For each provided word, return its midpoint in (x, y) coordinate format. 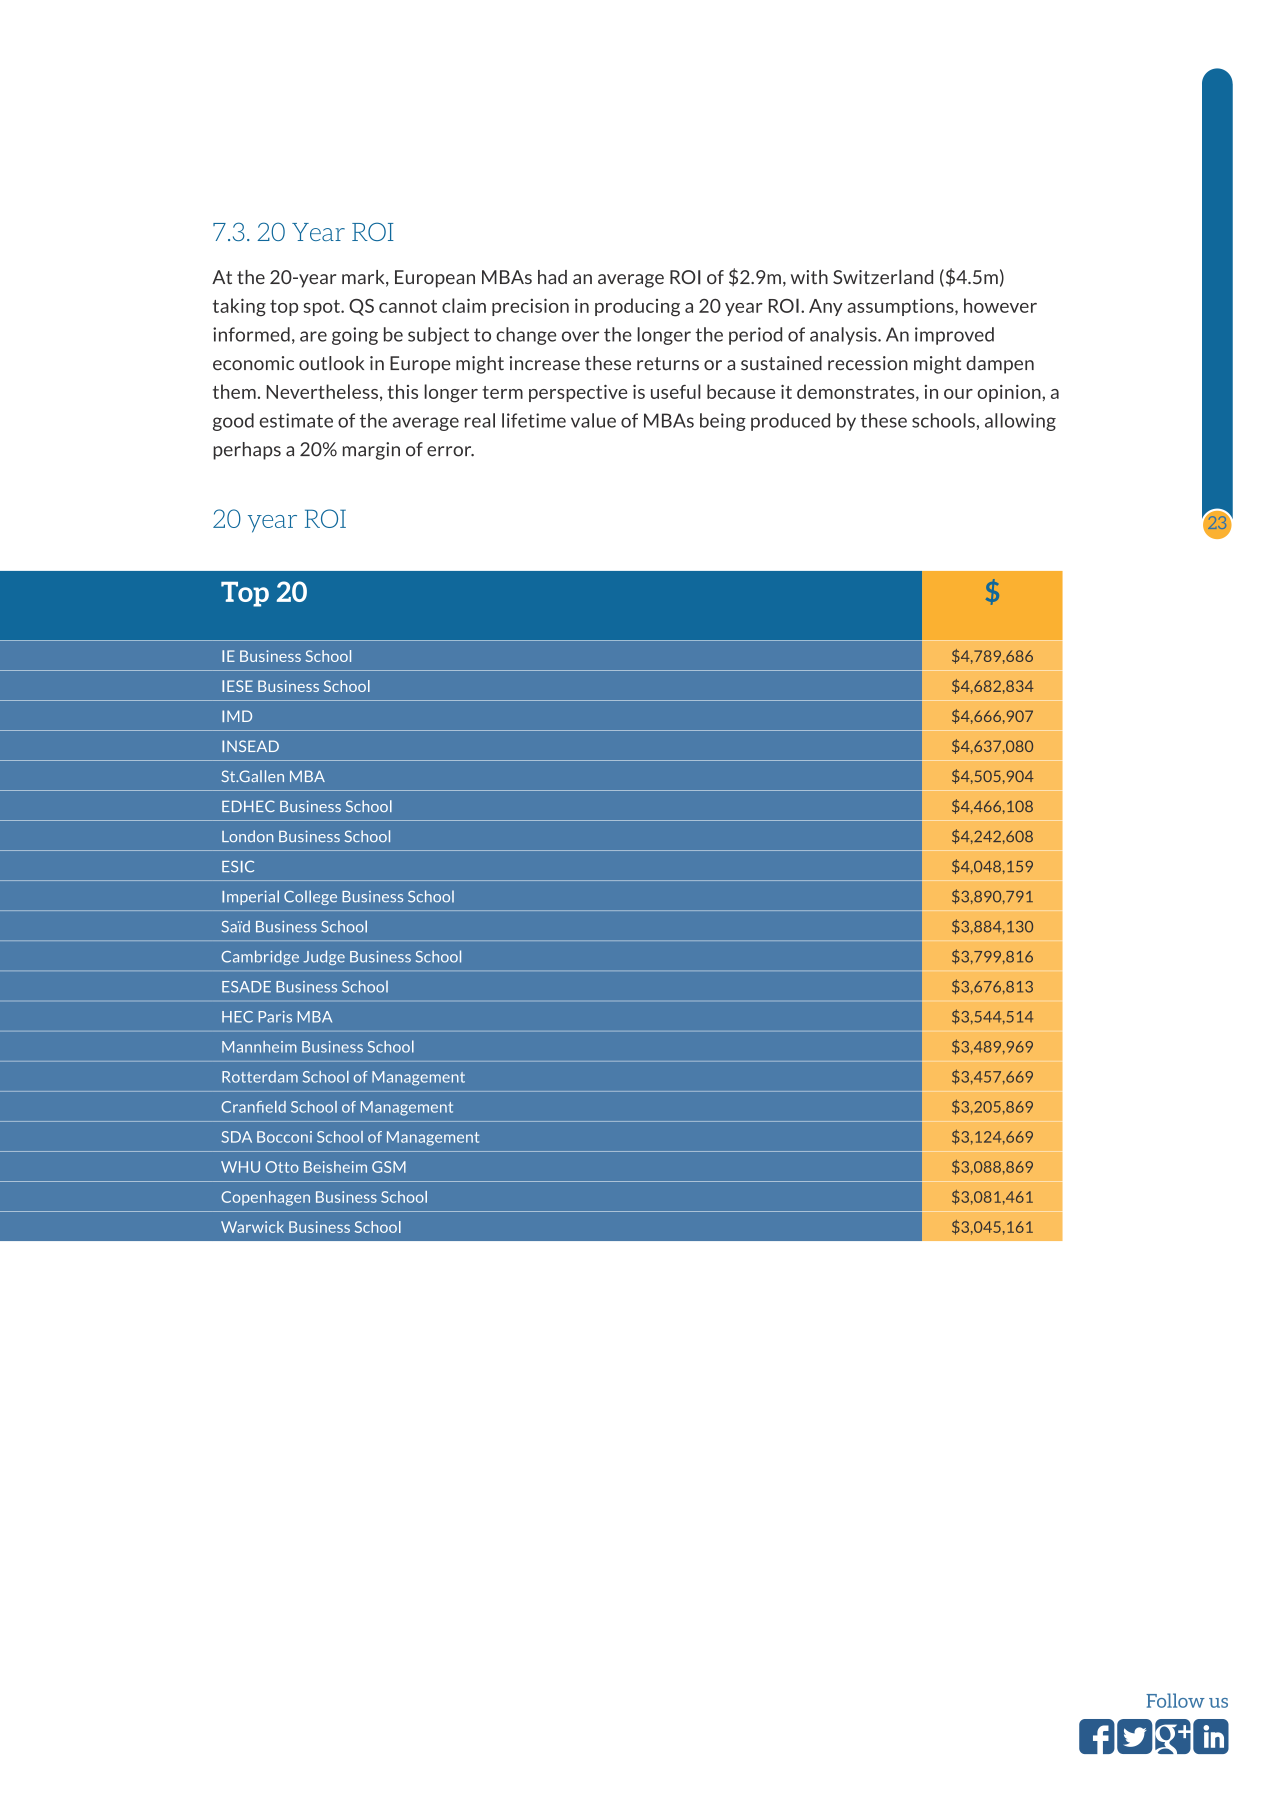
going (355, 336)
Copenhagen (266, 1198)
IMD (237, 716)
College (310, 897)
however (1000, 305)
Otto (282, 1167)
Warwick (252, 1227)
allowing (1020, 422)
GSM (389, 1167)
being (723, 422)
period (755, 336)
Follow (1175, 1700)
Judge (324, 957)
